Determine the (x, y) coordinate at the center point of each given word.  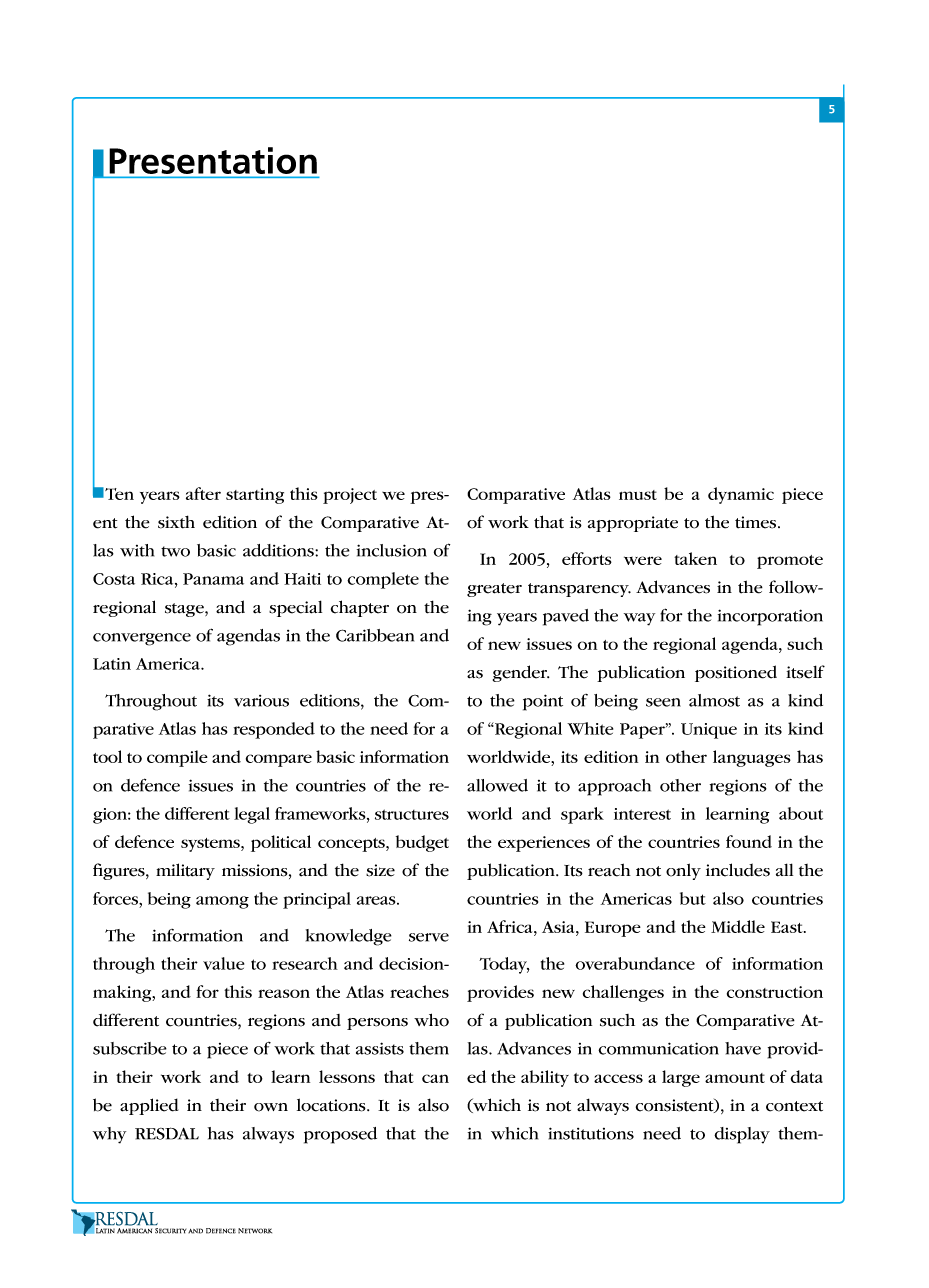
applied (149, 1106)
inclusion (392, 550)
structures (412, 814)
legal (252, 815)
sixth (176, 522)
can (435, 1078)
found (749, 841)
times (757, 522)
